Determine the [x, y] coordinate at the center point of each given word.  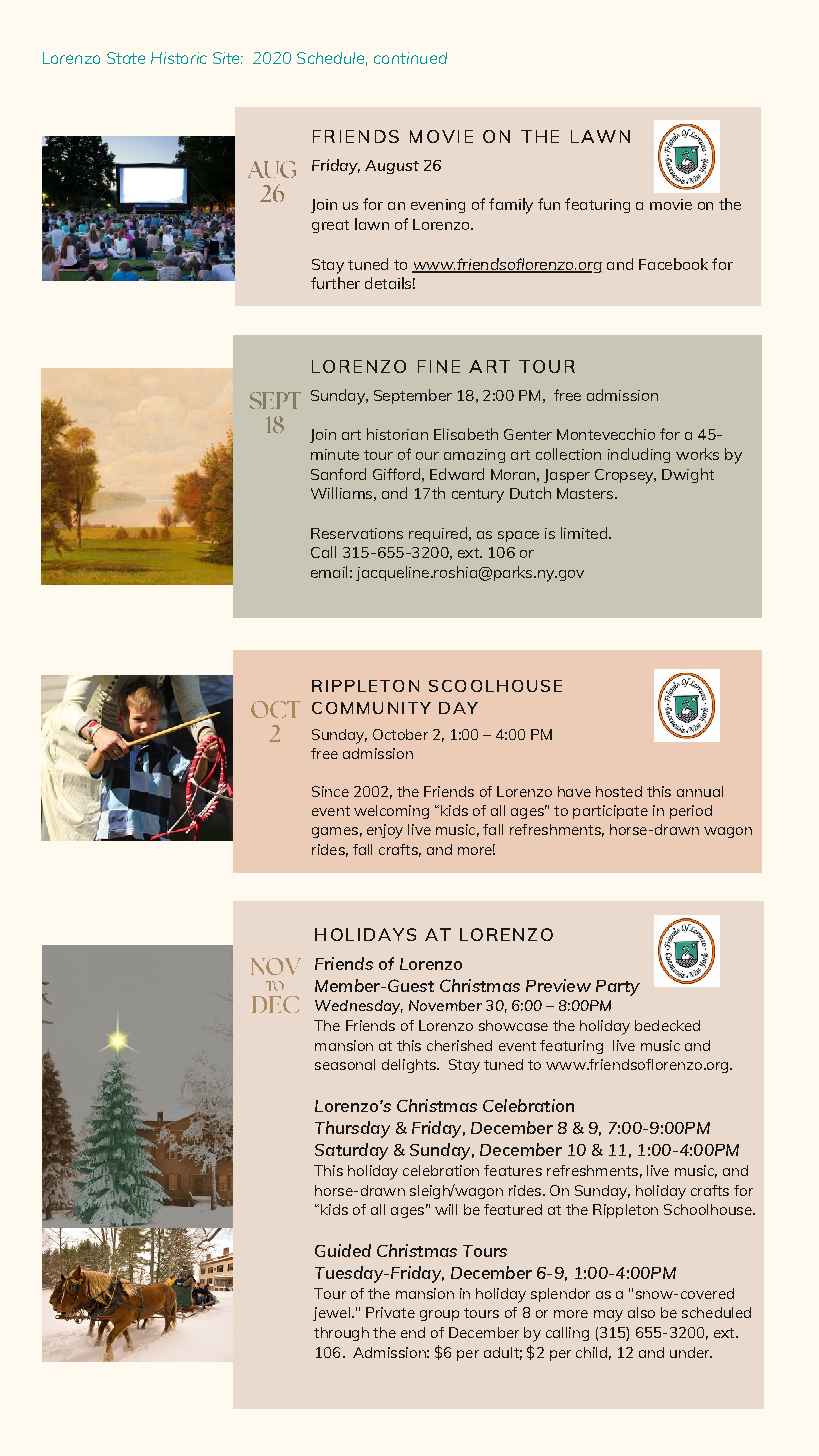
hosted [619, 791]
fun [549, 204]
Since [330, 791]
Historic [179, 58]
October [400, 734]
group [439, 1315]
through [341, 1334]
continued [410, 58]
